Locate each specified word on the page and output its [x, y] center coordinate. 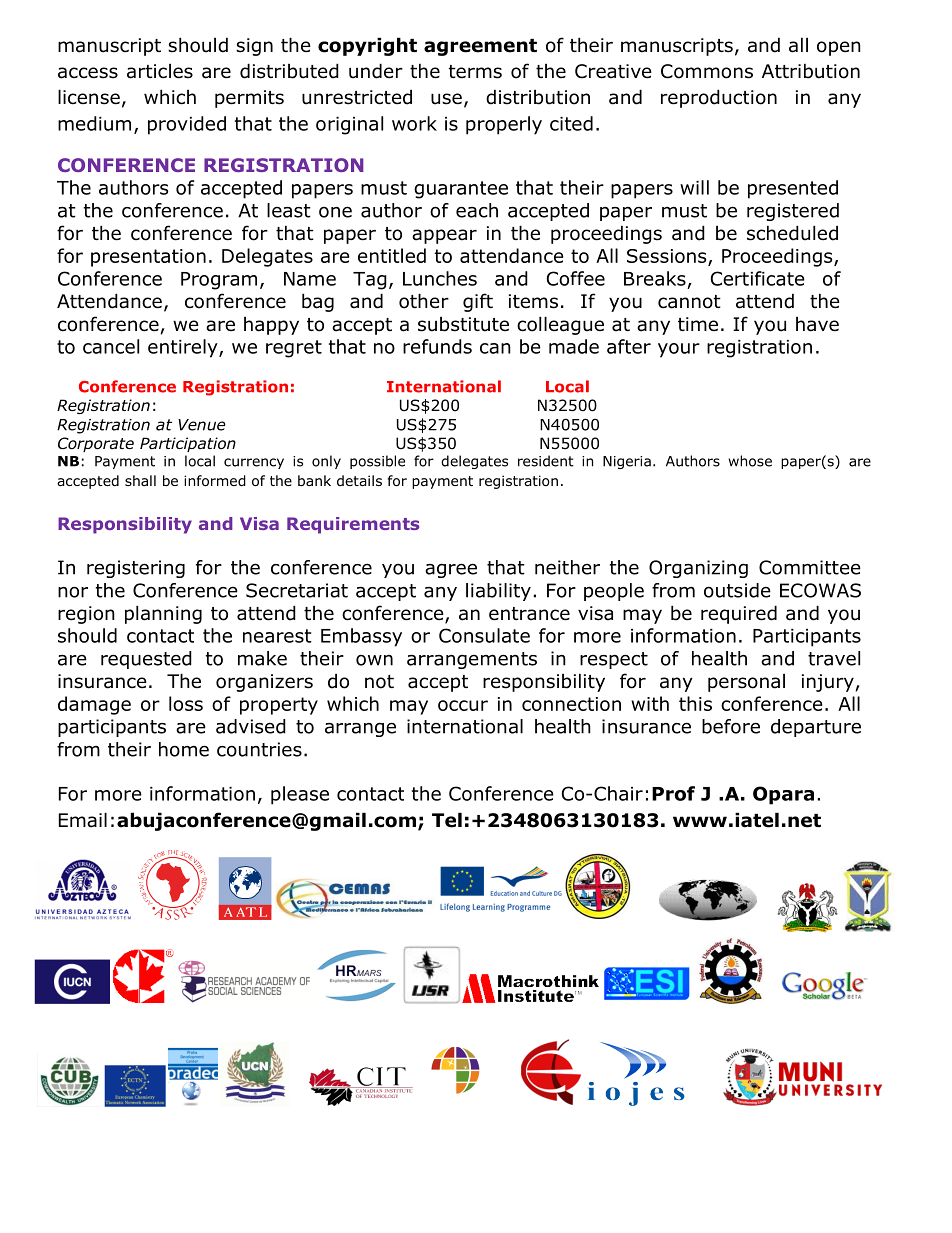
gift [478, 302]
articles [160, 71]
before [731, 726]
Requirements [353, 525]
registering [136, 569]
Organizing [698, 569]
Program [219, 281]
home [184, 749]
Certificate [758, 278]
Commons [707, 71]
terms [475, 72]
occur [463, 705]
